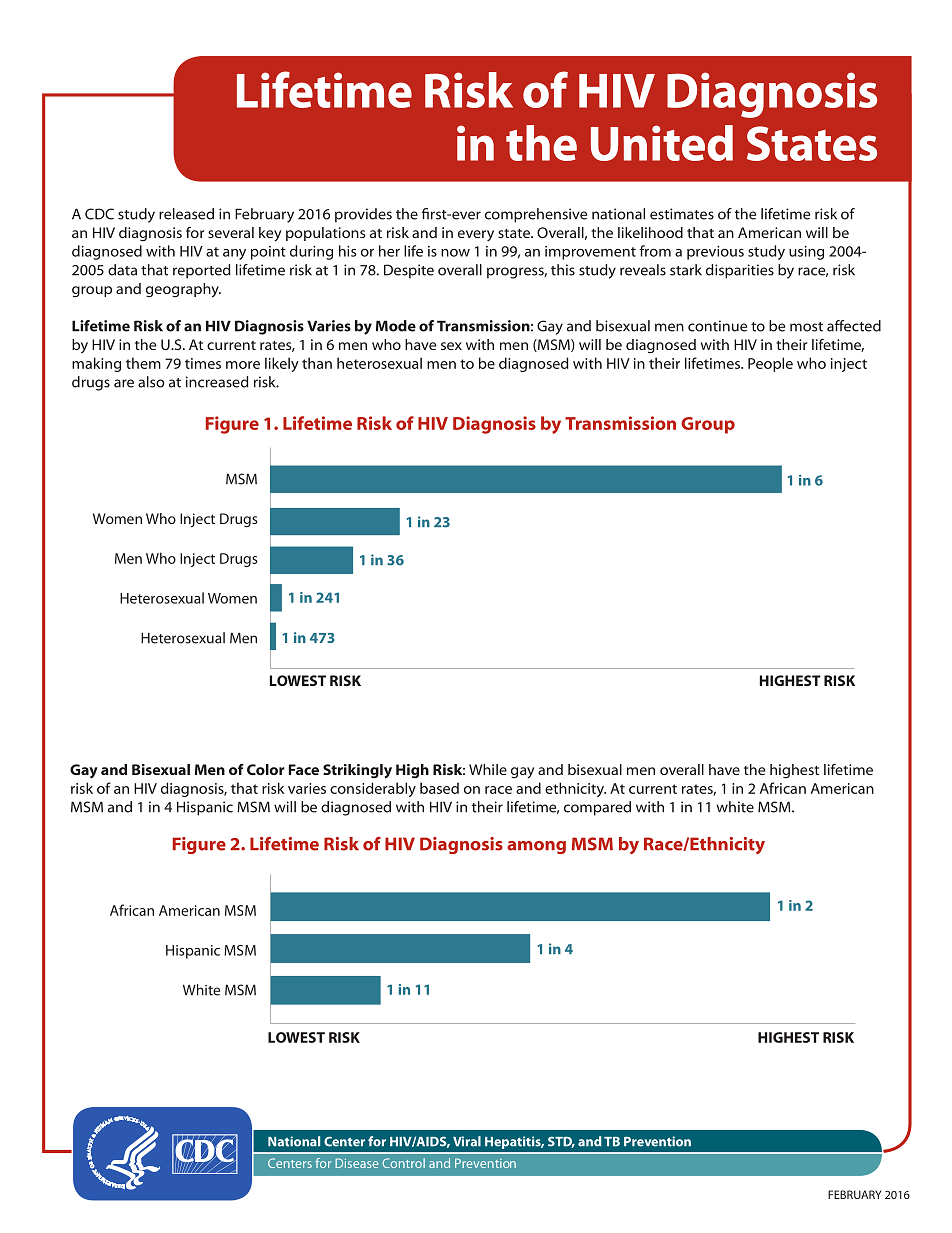 This page has width=952, height=1233. Describe the element at coordinates (266, 769) in the page. I see `Color` at that location.
